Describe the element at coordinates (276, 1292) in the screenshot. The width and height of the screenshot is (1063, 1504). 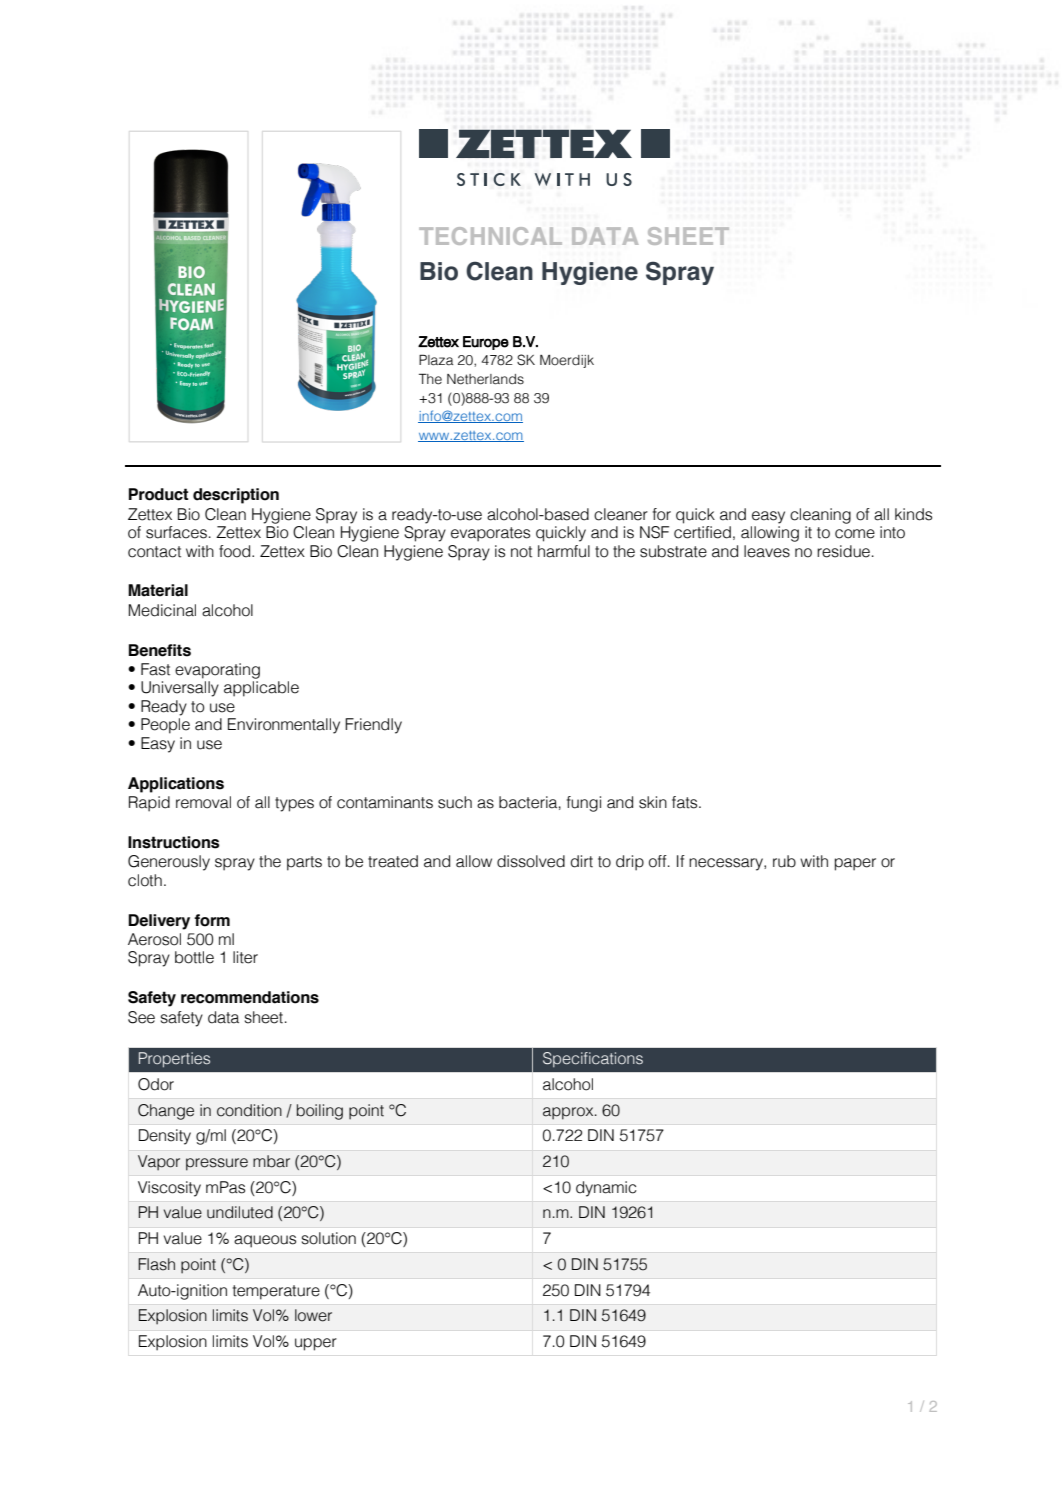
I see `temperature` at that location.
